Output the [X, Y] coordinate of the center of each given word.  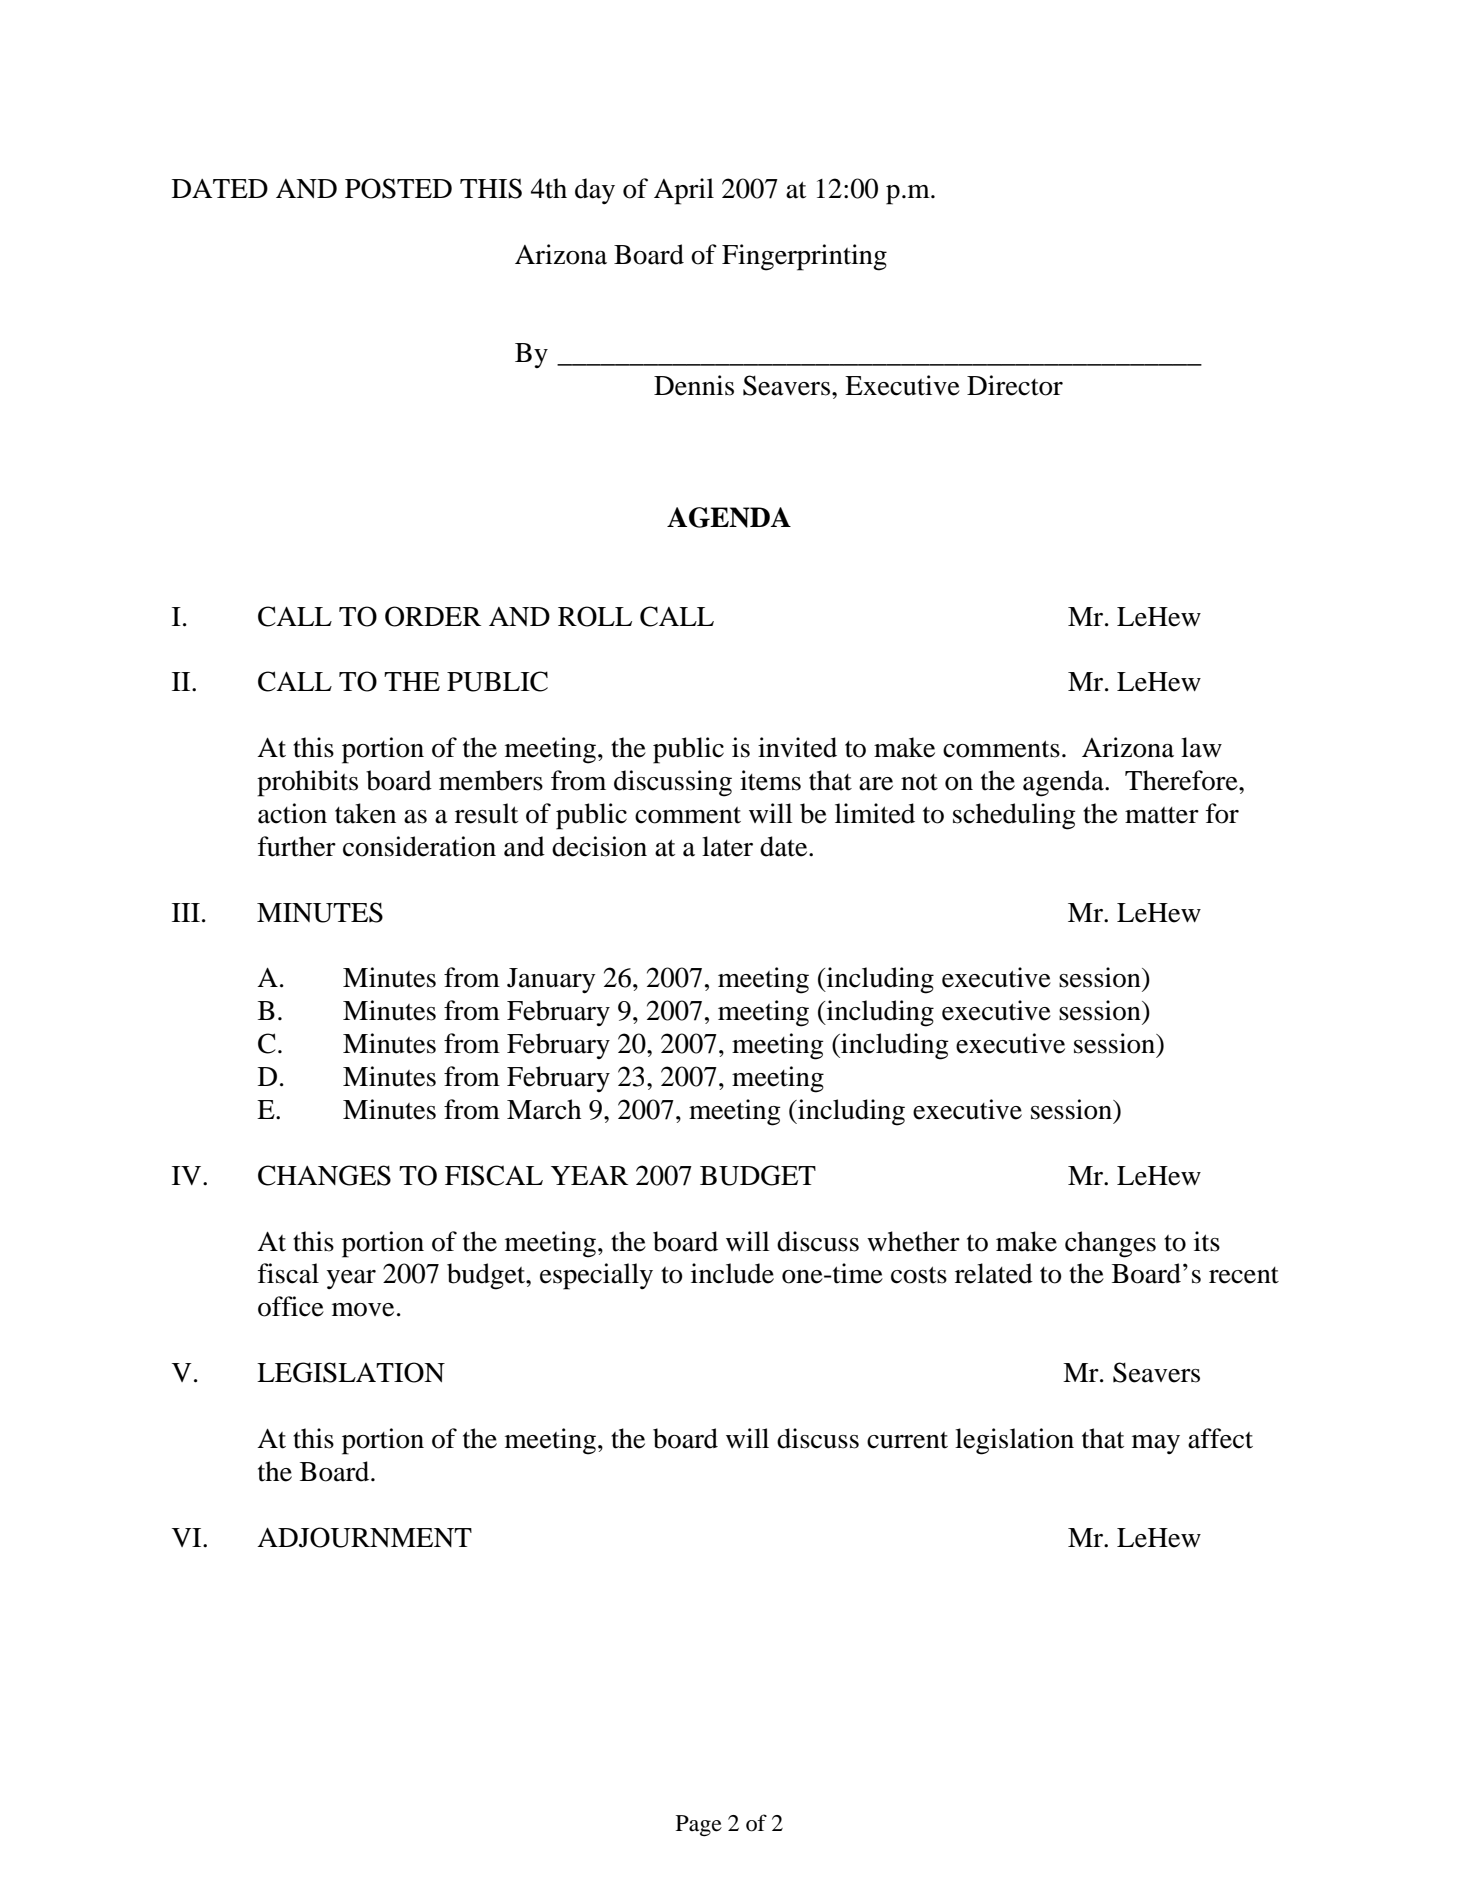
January [551, 981]
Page [699, 1826]
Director [1015, 385]
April [684, 191]
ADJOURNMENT [364, 1537]
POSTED [398, 188]
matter [1162, 815]
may [1156, 1444]
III [186, 912]
